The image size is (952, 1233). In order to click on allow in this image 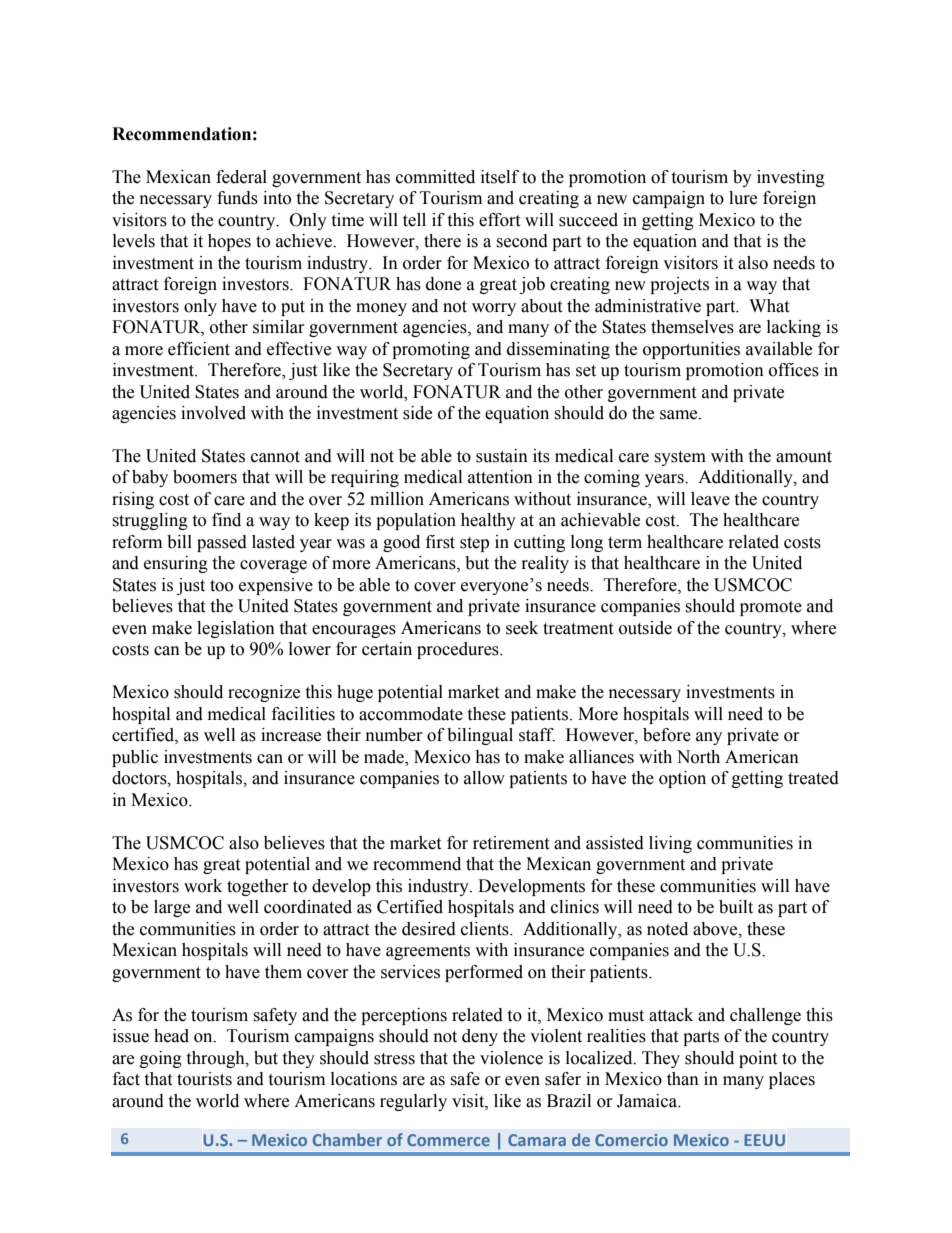, I will do `click(484, 778)`.
